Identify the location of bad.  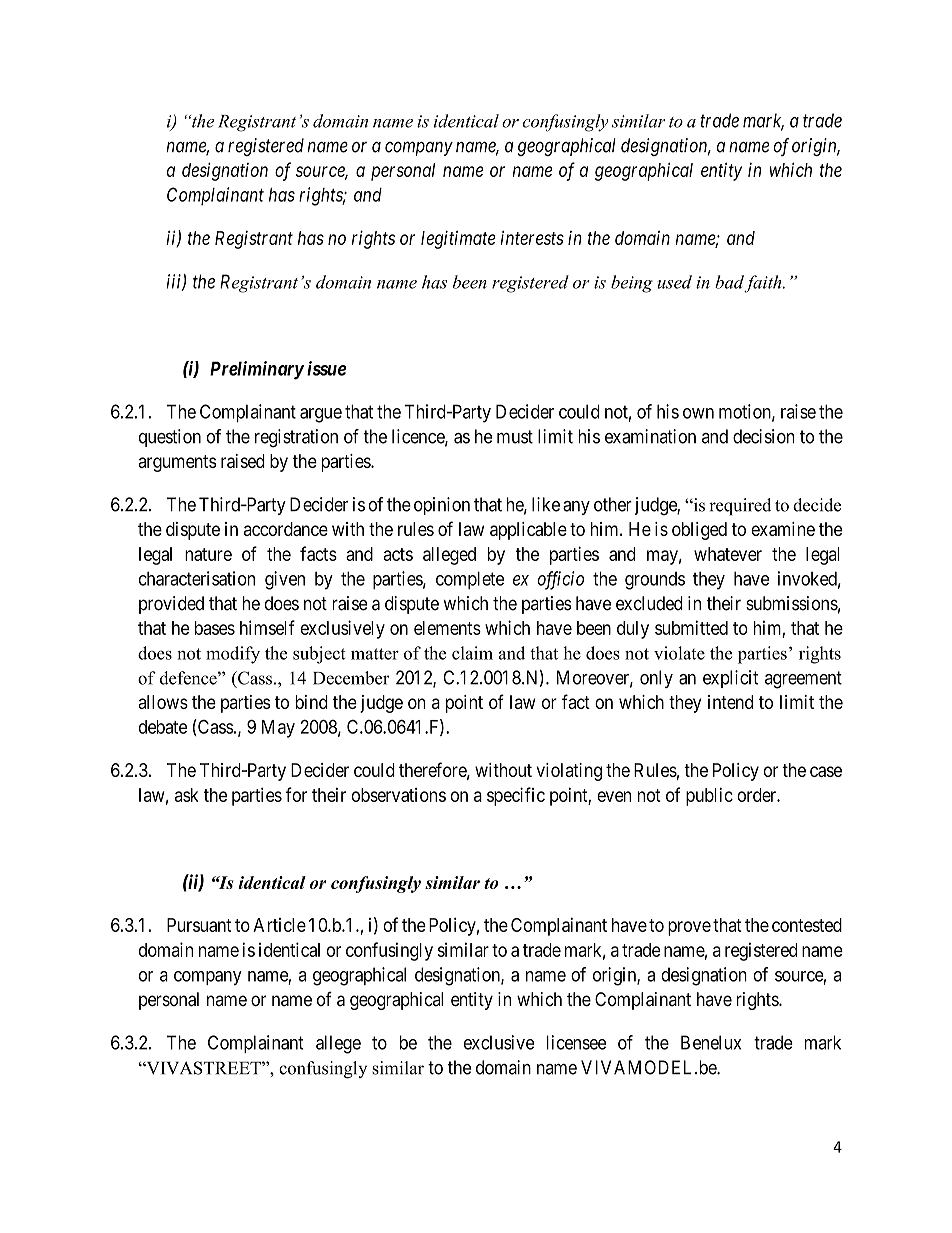
(729, 282).
